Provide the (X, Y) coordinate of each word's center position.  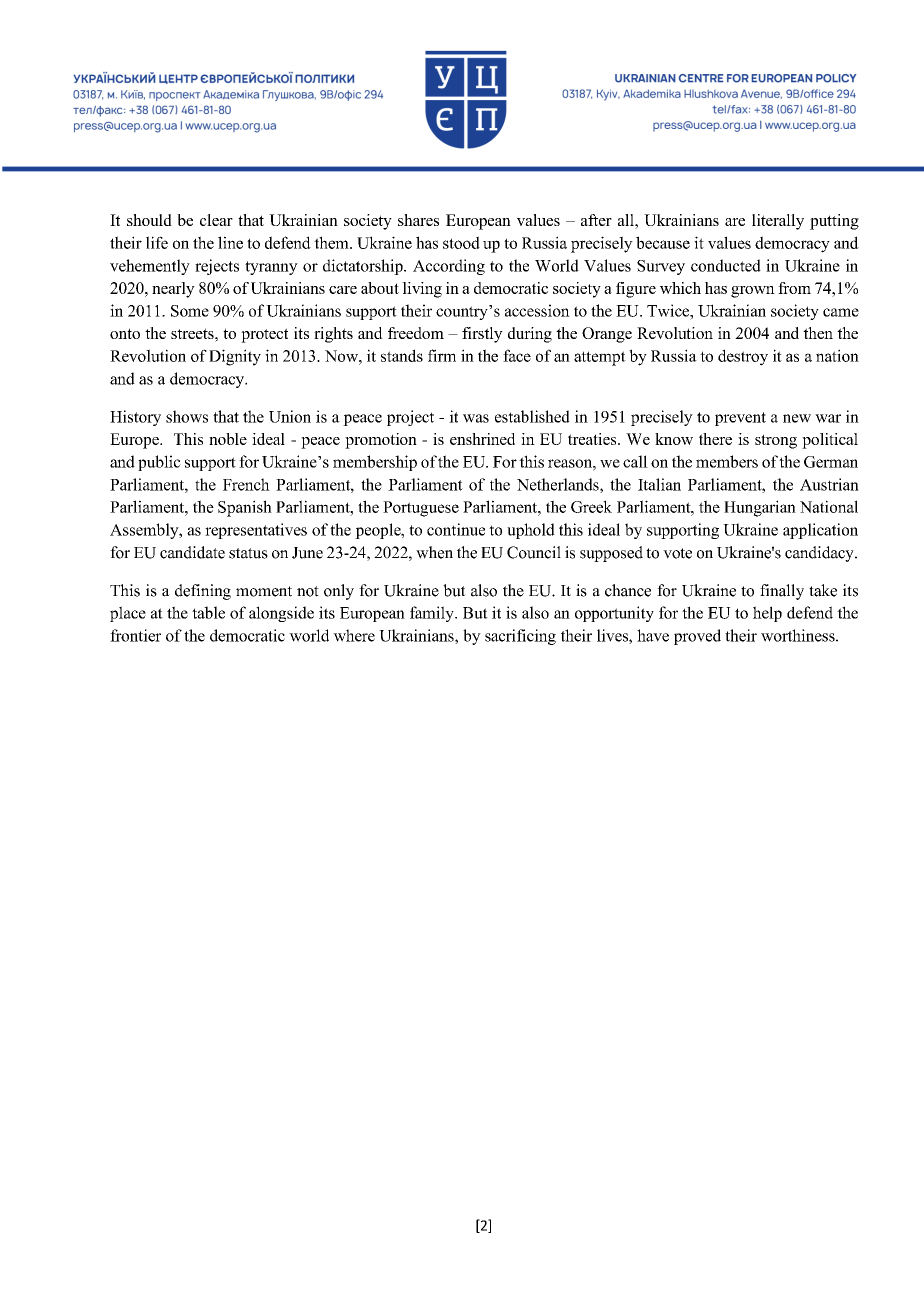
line (230, 242)
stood (461, 242)
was (476, 418)
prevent (740, 419)
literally (778, 222)
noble (228, 439)
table (208, 612)
